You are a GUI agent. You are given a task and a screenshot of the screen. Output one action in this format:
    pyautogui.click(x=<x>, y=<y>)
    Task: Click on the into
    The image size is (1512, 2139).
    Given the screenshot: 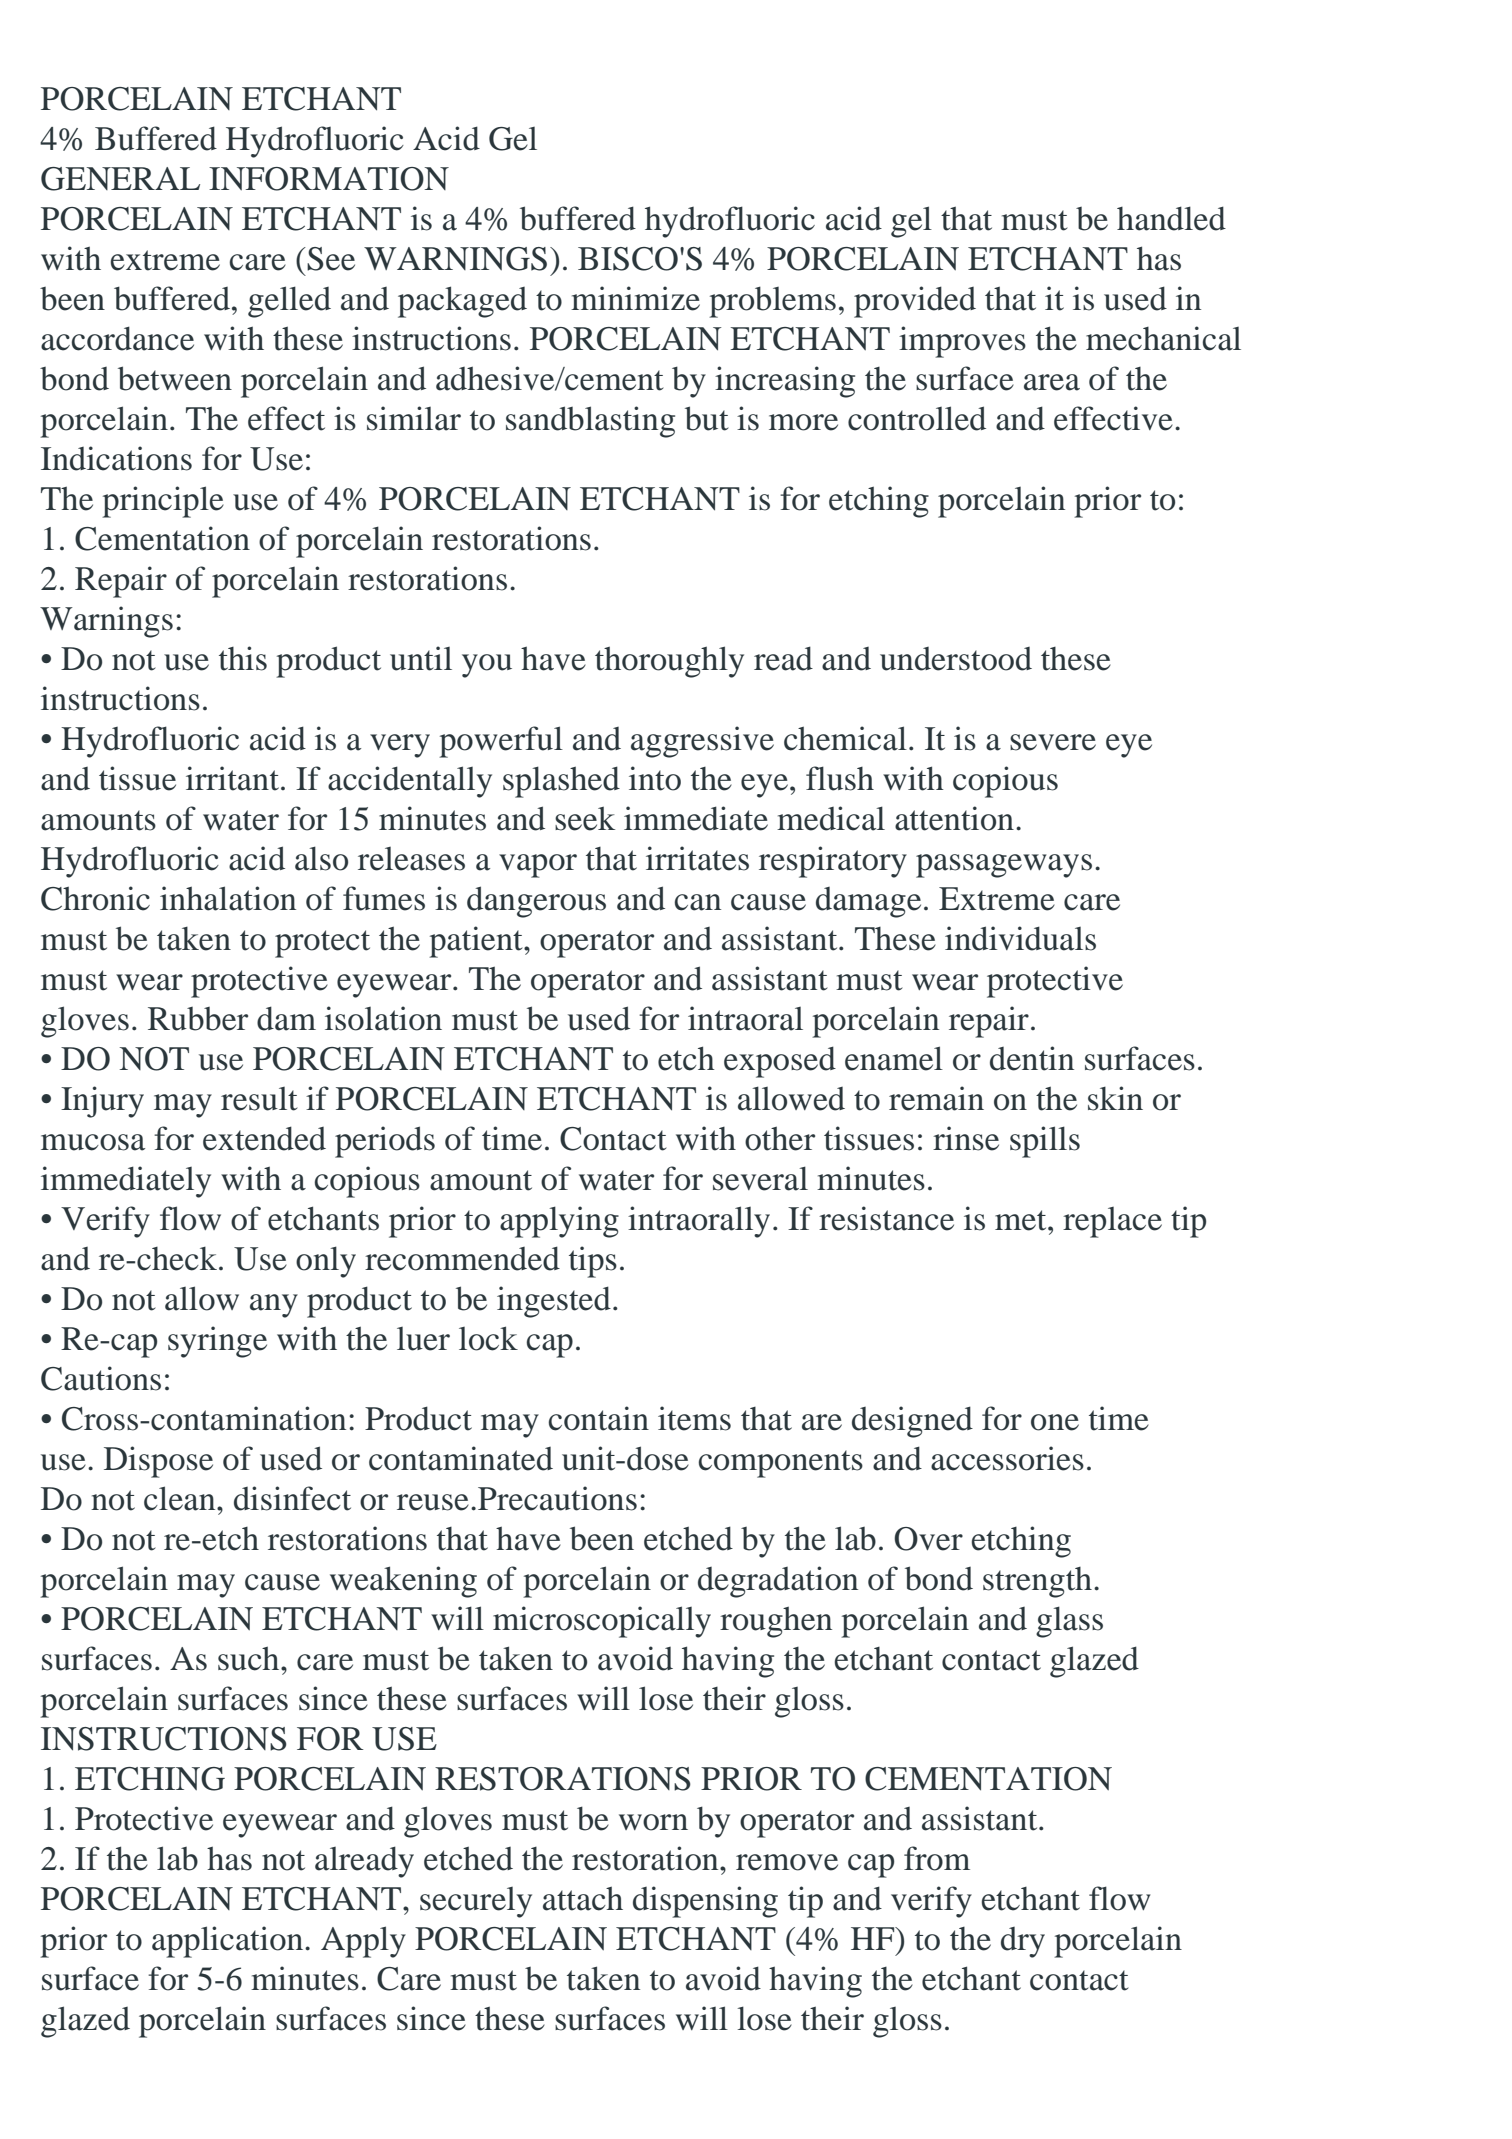 What is the action you would take?
    pyautogui.click(x=655, y=778)
